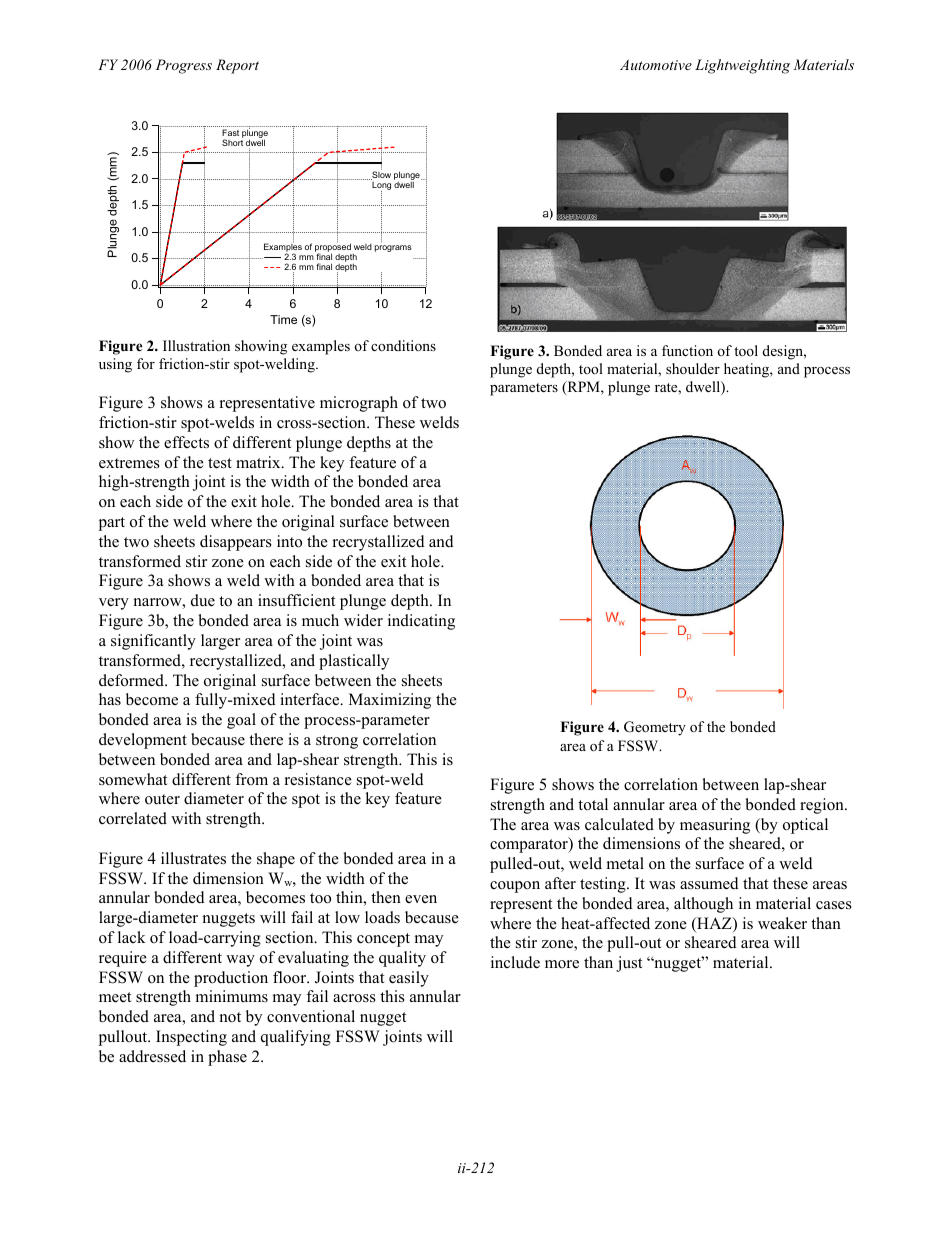  What do you see at coordinates (421, 622) in the screenshot?
I see `indicating` at bounding box center [421, 622].
